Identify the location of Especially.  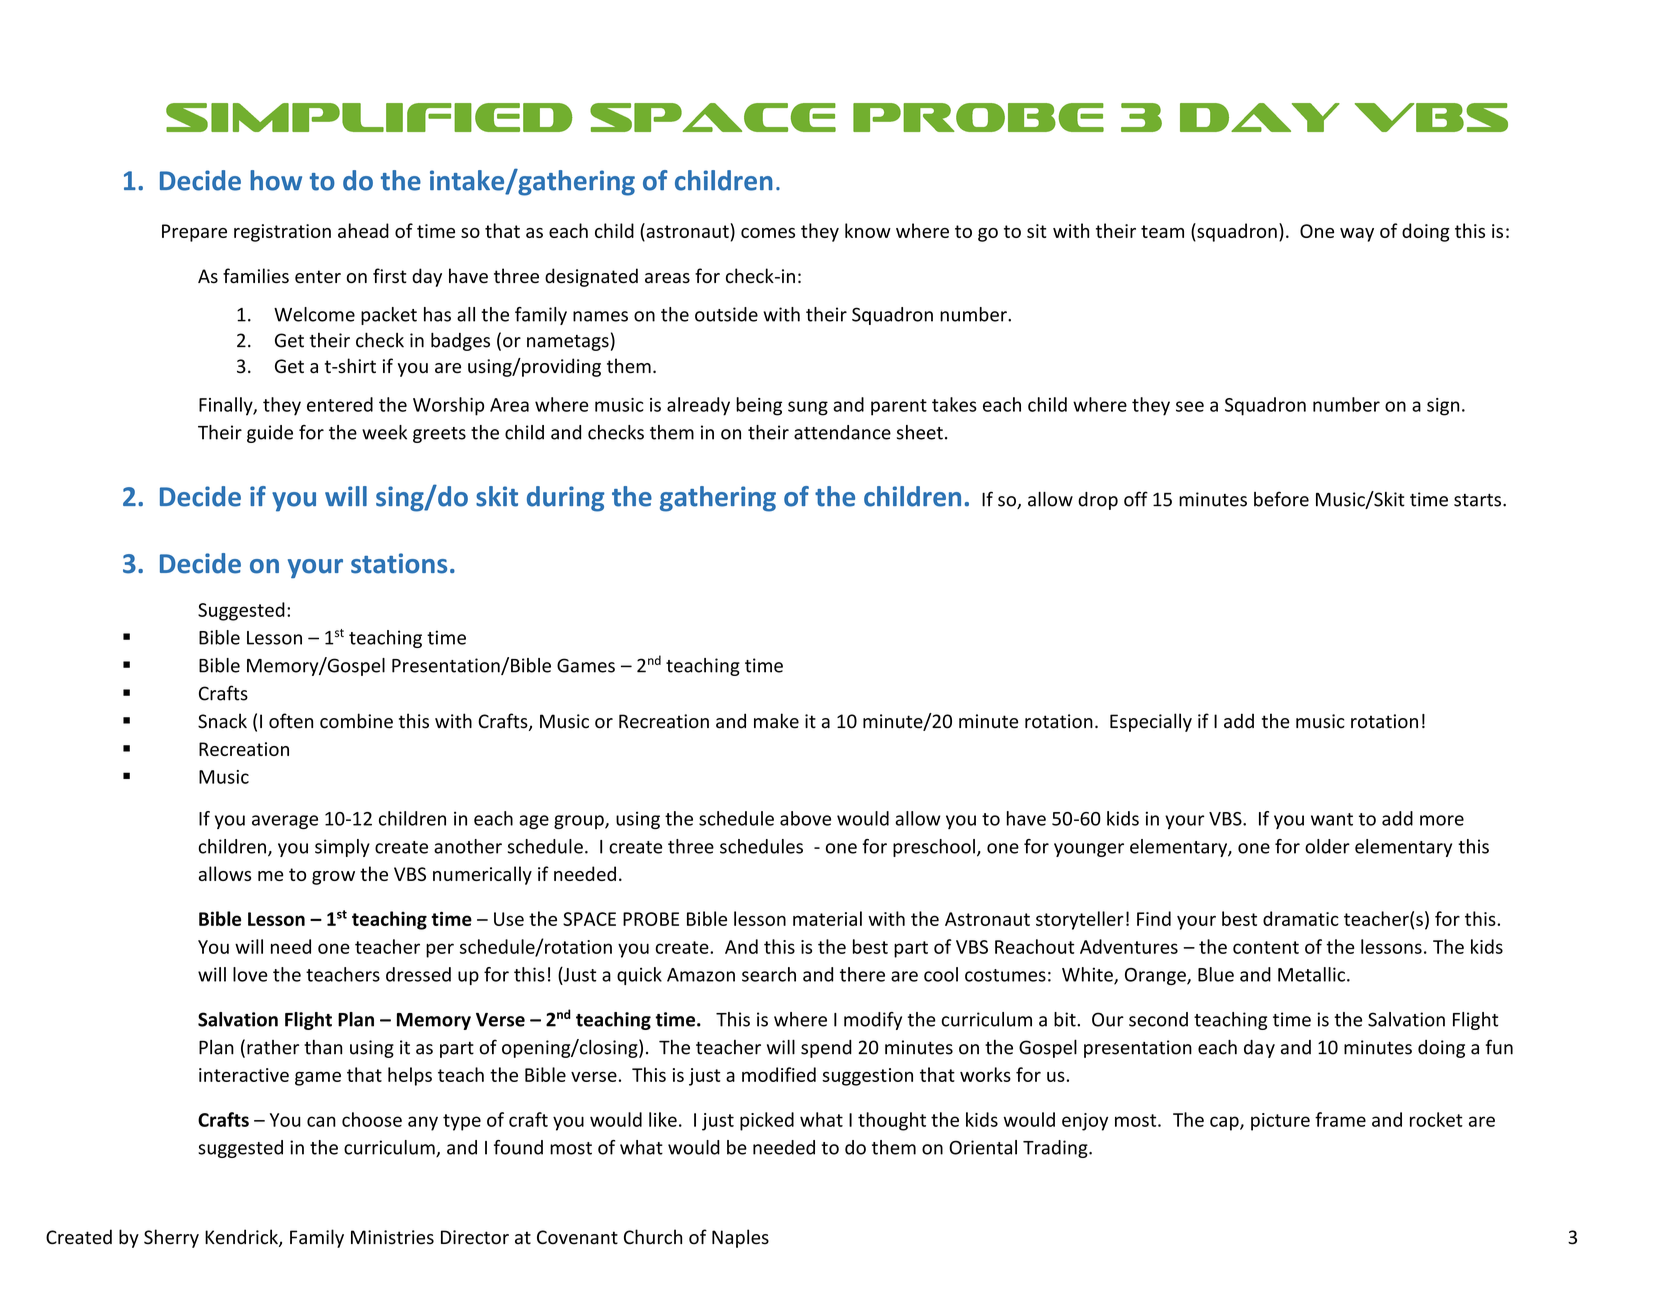
(1151, 722).
